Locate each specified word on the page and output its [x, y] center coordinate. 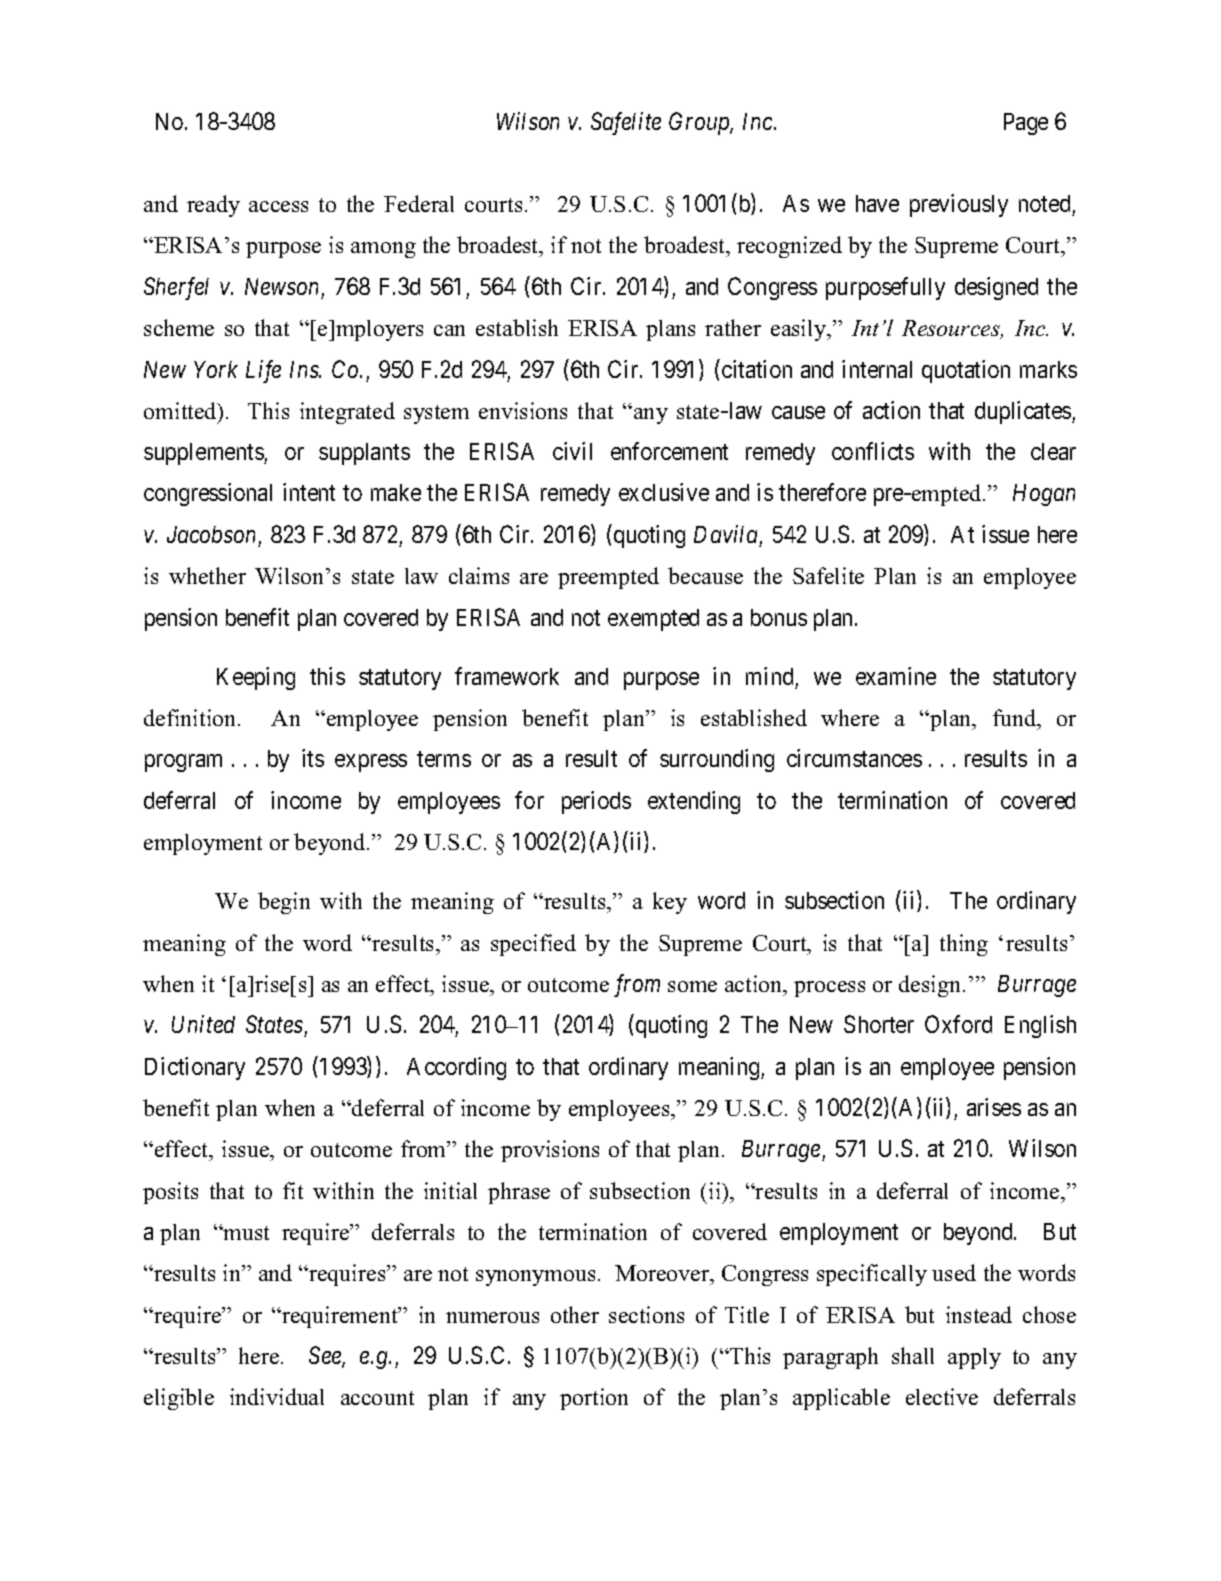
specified [533, 945]
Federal [419, 203]
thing [964, 945]
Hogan [1044, 495]
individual [277, 1396]
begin [284, 903]
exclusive [664, 492]
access [278, 206]
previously [959, 205]
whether [207, 575]
